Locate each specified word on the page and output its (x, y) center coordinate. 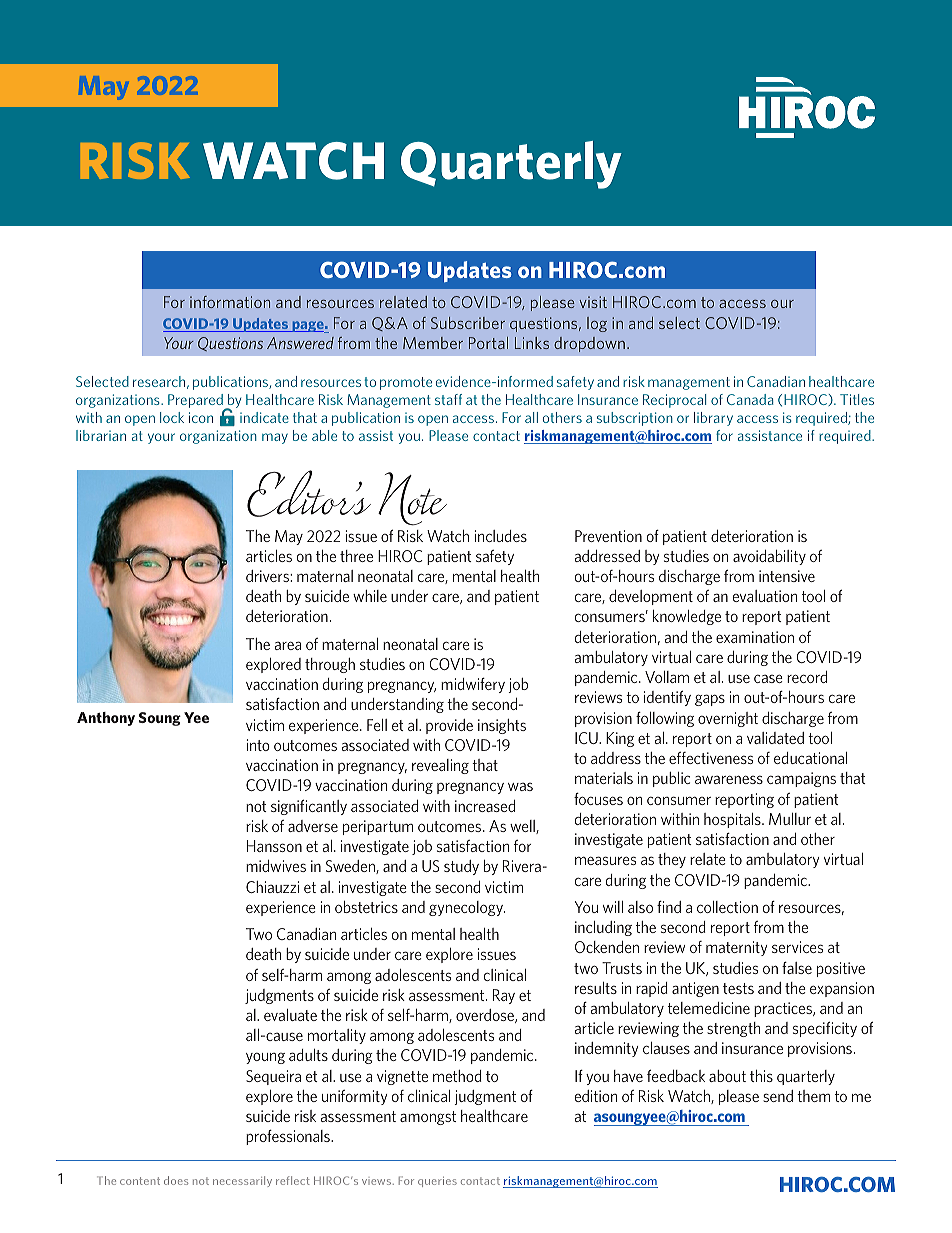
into (258, 745)
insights (502, 726)
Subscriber (468, 323)
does (176, 1180)
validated (775, 738)
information (230, 302)
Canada (750, 399)
